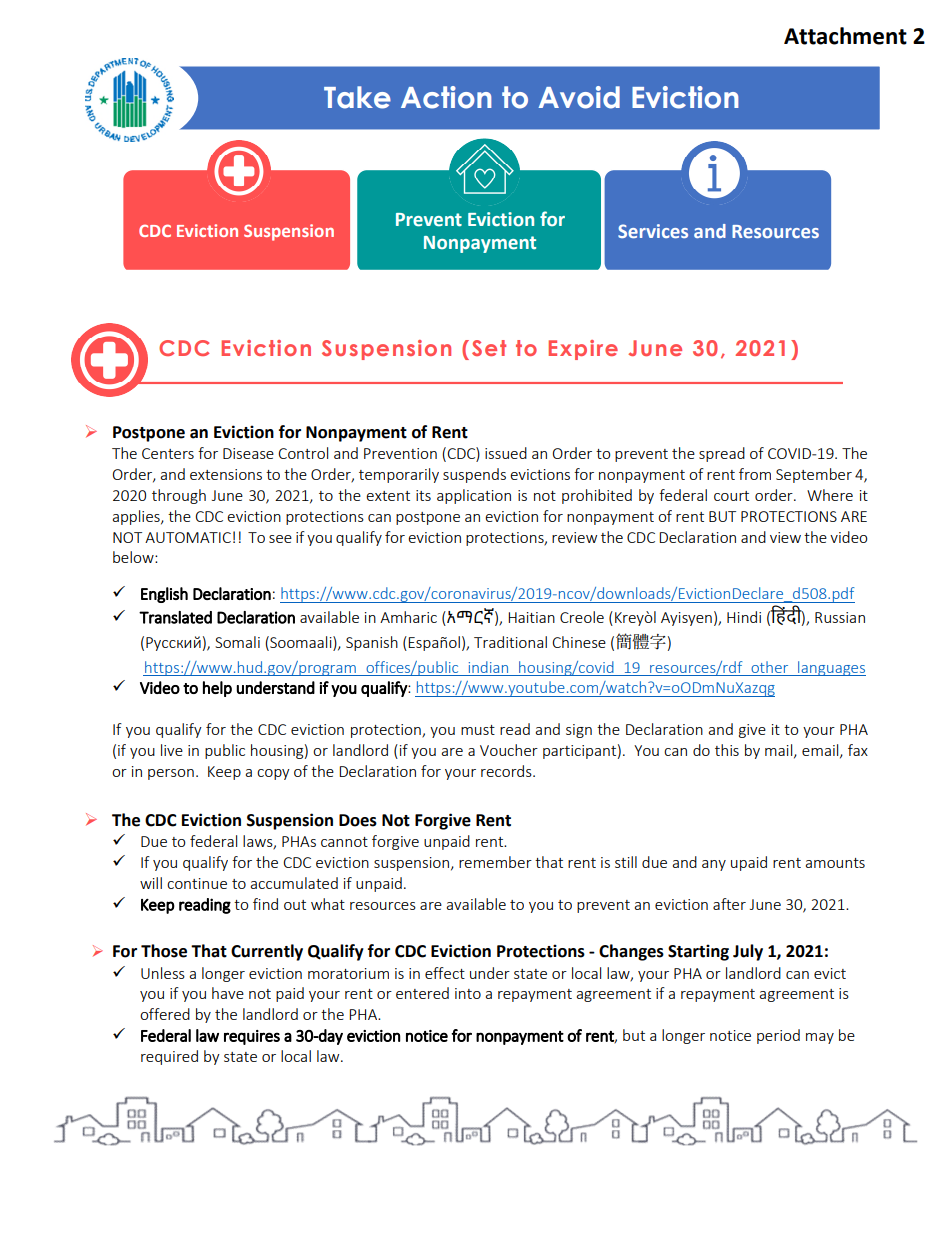 This screenshot has width=952, height=1233. I want to click on requires, so click(252, 1037).
